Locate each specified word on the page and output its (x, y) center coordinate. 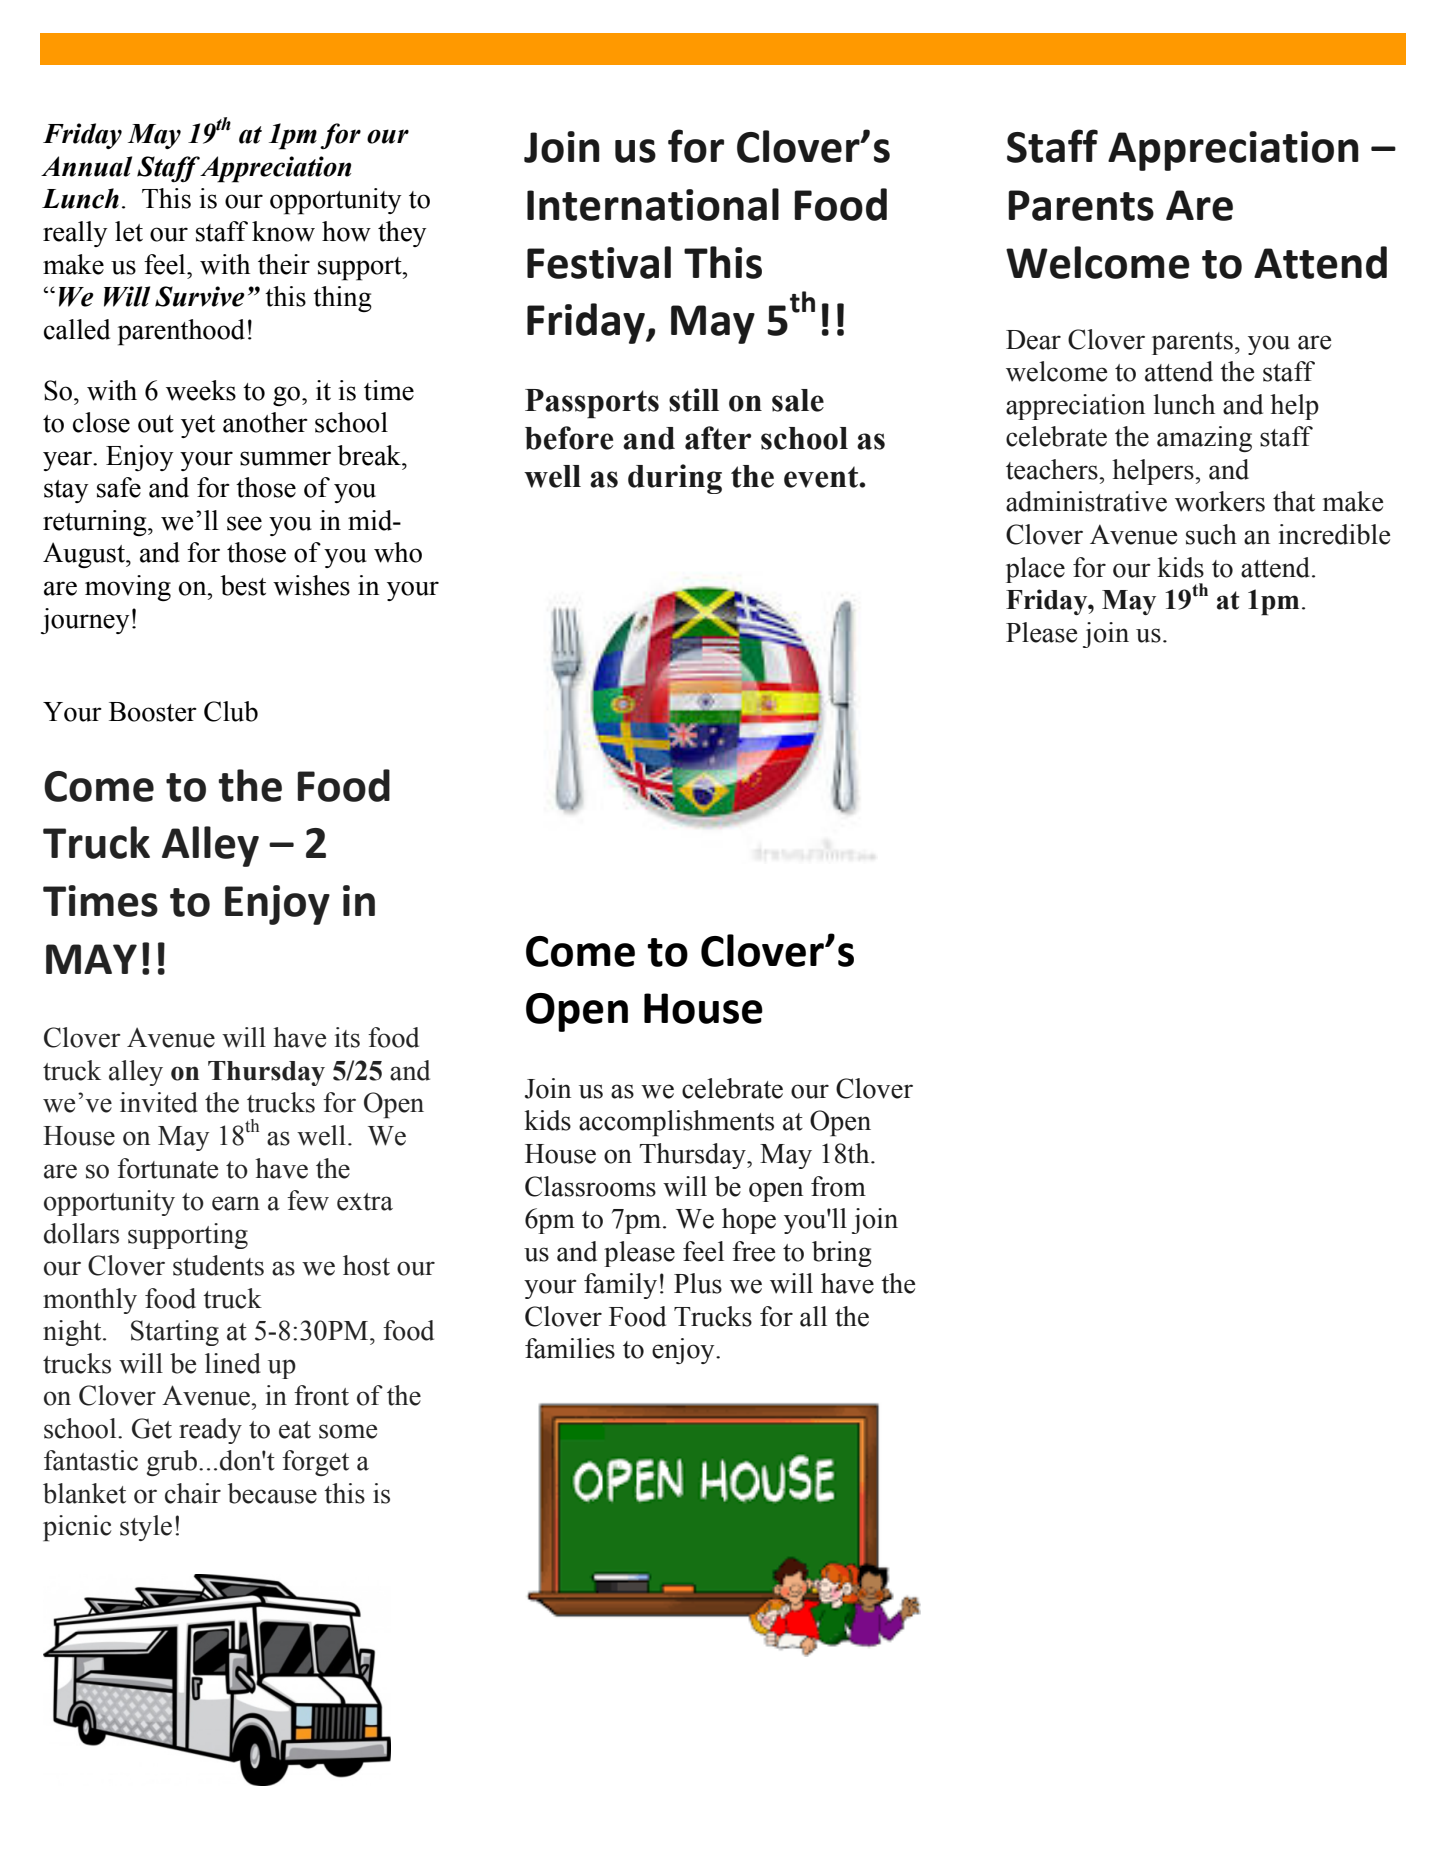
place (1035, 570)
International (653, 204)
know (283, 231)
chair (193, 1493)
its (347, 1037)
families (570, 1348)
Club (231, 711)
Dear (1033, 340)
